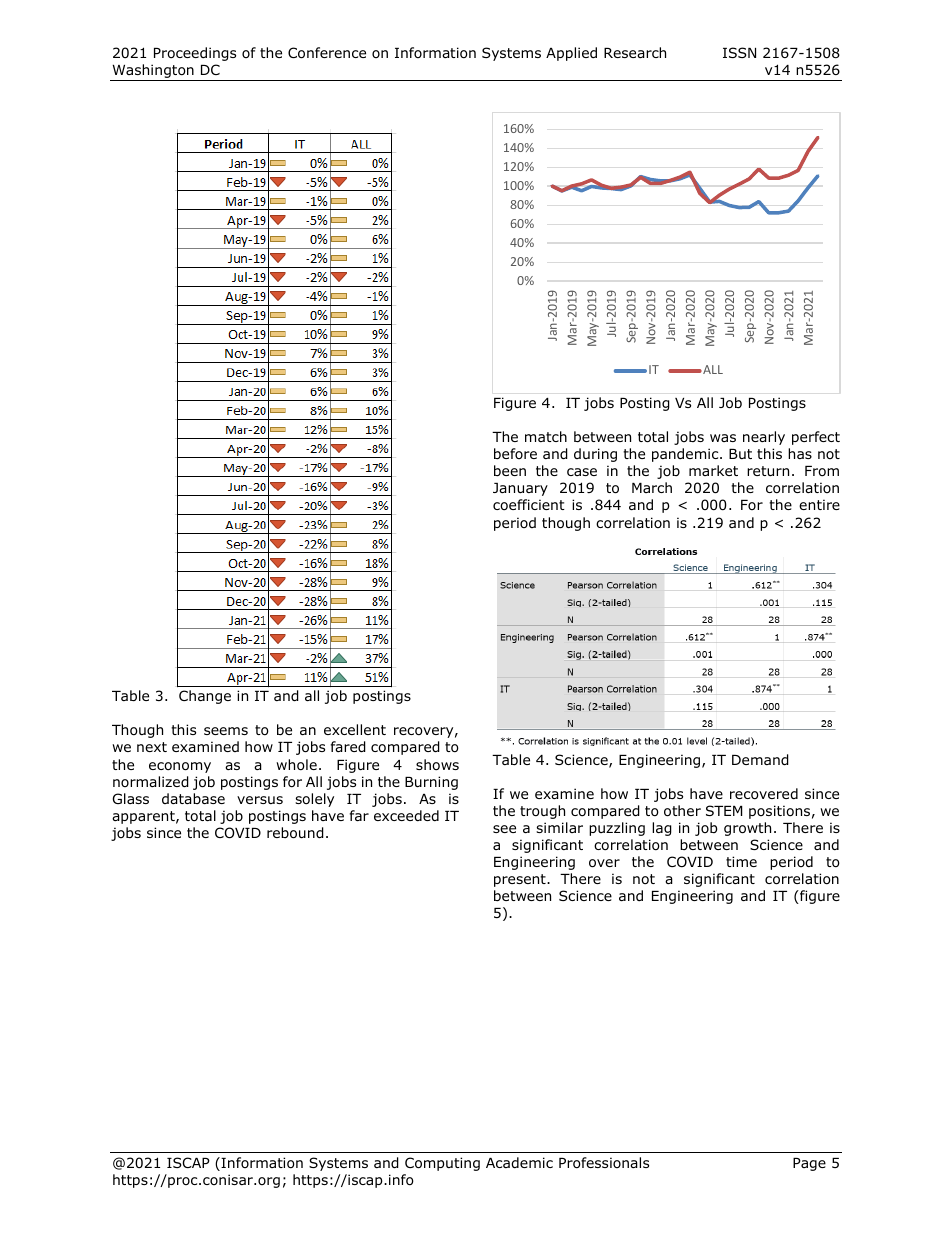 This page has height=1233, width=952. What do you see at coordinates (519, 1162) in the page?
I see `Academic` at bounding box center [519, 1162].
